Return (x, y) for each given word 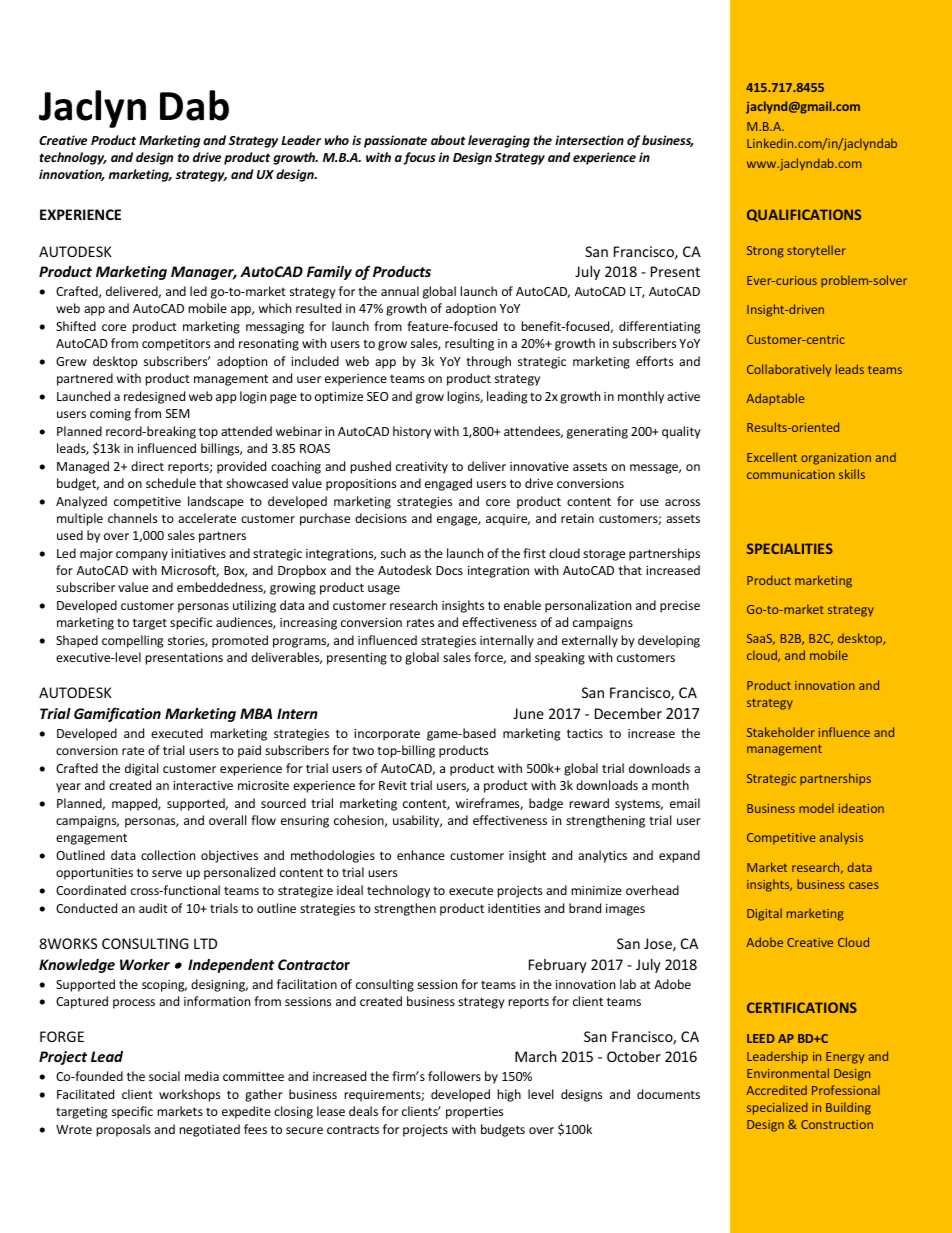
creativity (422, 468)
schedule (171, 483)
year (68, 788)
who (337, 140)
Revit (393, 785)
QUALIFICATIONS (804, 215)
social (164, 1076)
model (816, 808)
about (448, 140)
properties (474, 1113)
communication (791, 474)
